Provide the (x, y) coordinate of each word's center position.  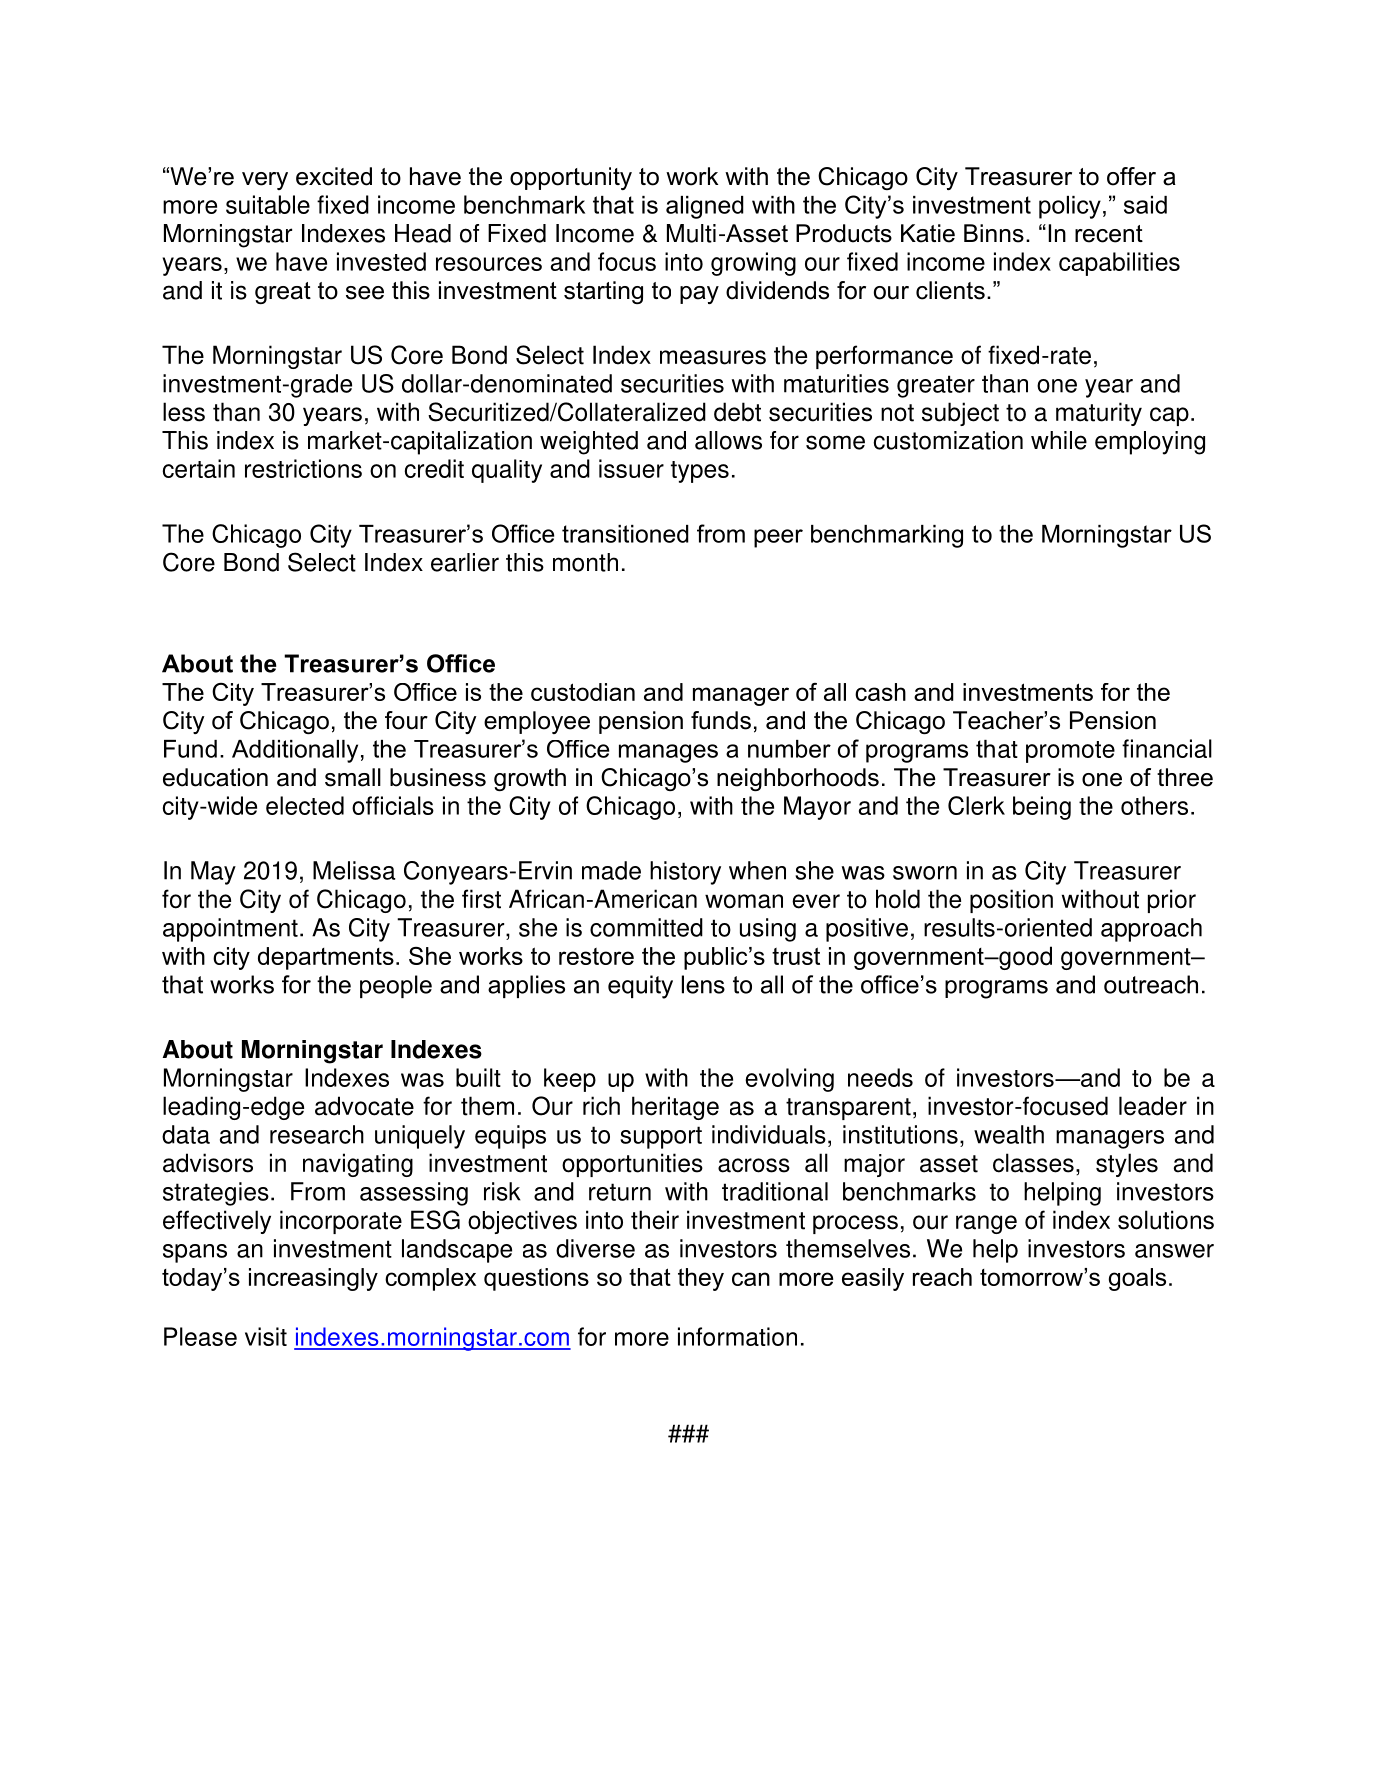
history (685, 873)
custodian (583, 692)
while (1059, 440)
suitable (268, 204)
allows (728, 440)
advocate (364, 1106)
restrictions (303, 468)
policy (1070, 207)
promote (1070, 752)
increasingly (313, 1279)
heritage (675, 1108)
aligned (705, 207)
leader (1153, 1106)
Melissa (354, 870)
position (1011, 901)
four (406, 720)
